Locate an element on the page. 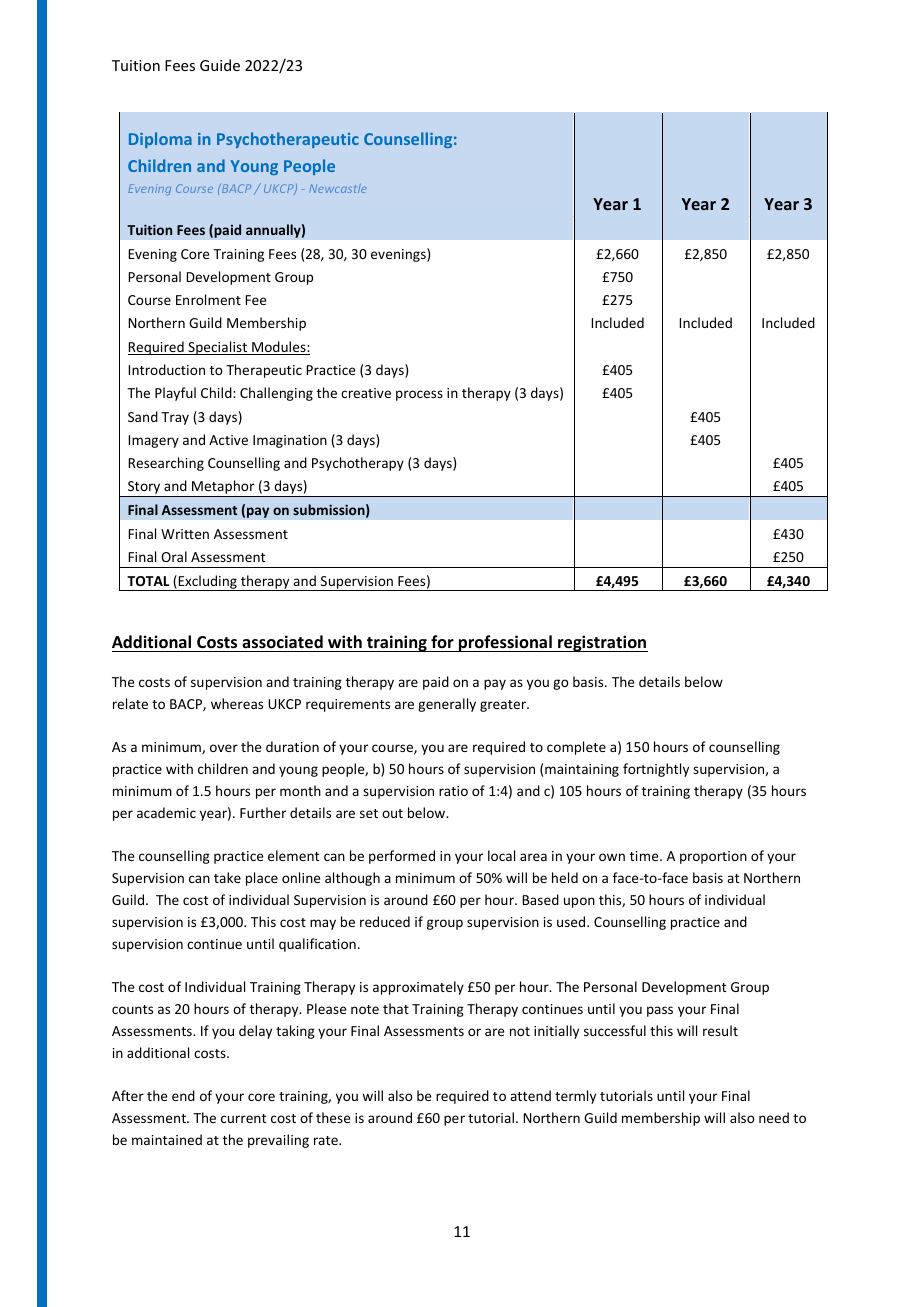 The height and width of the image is (1307, 924). need is located at coordinates (774, 1117).
